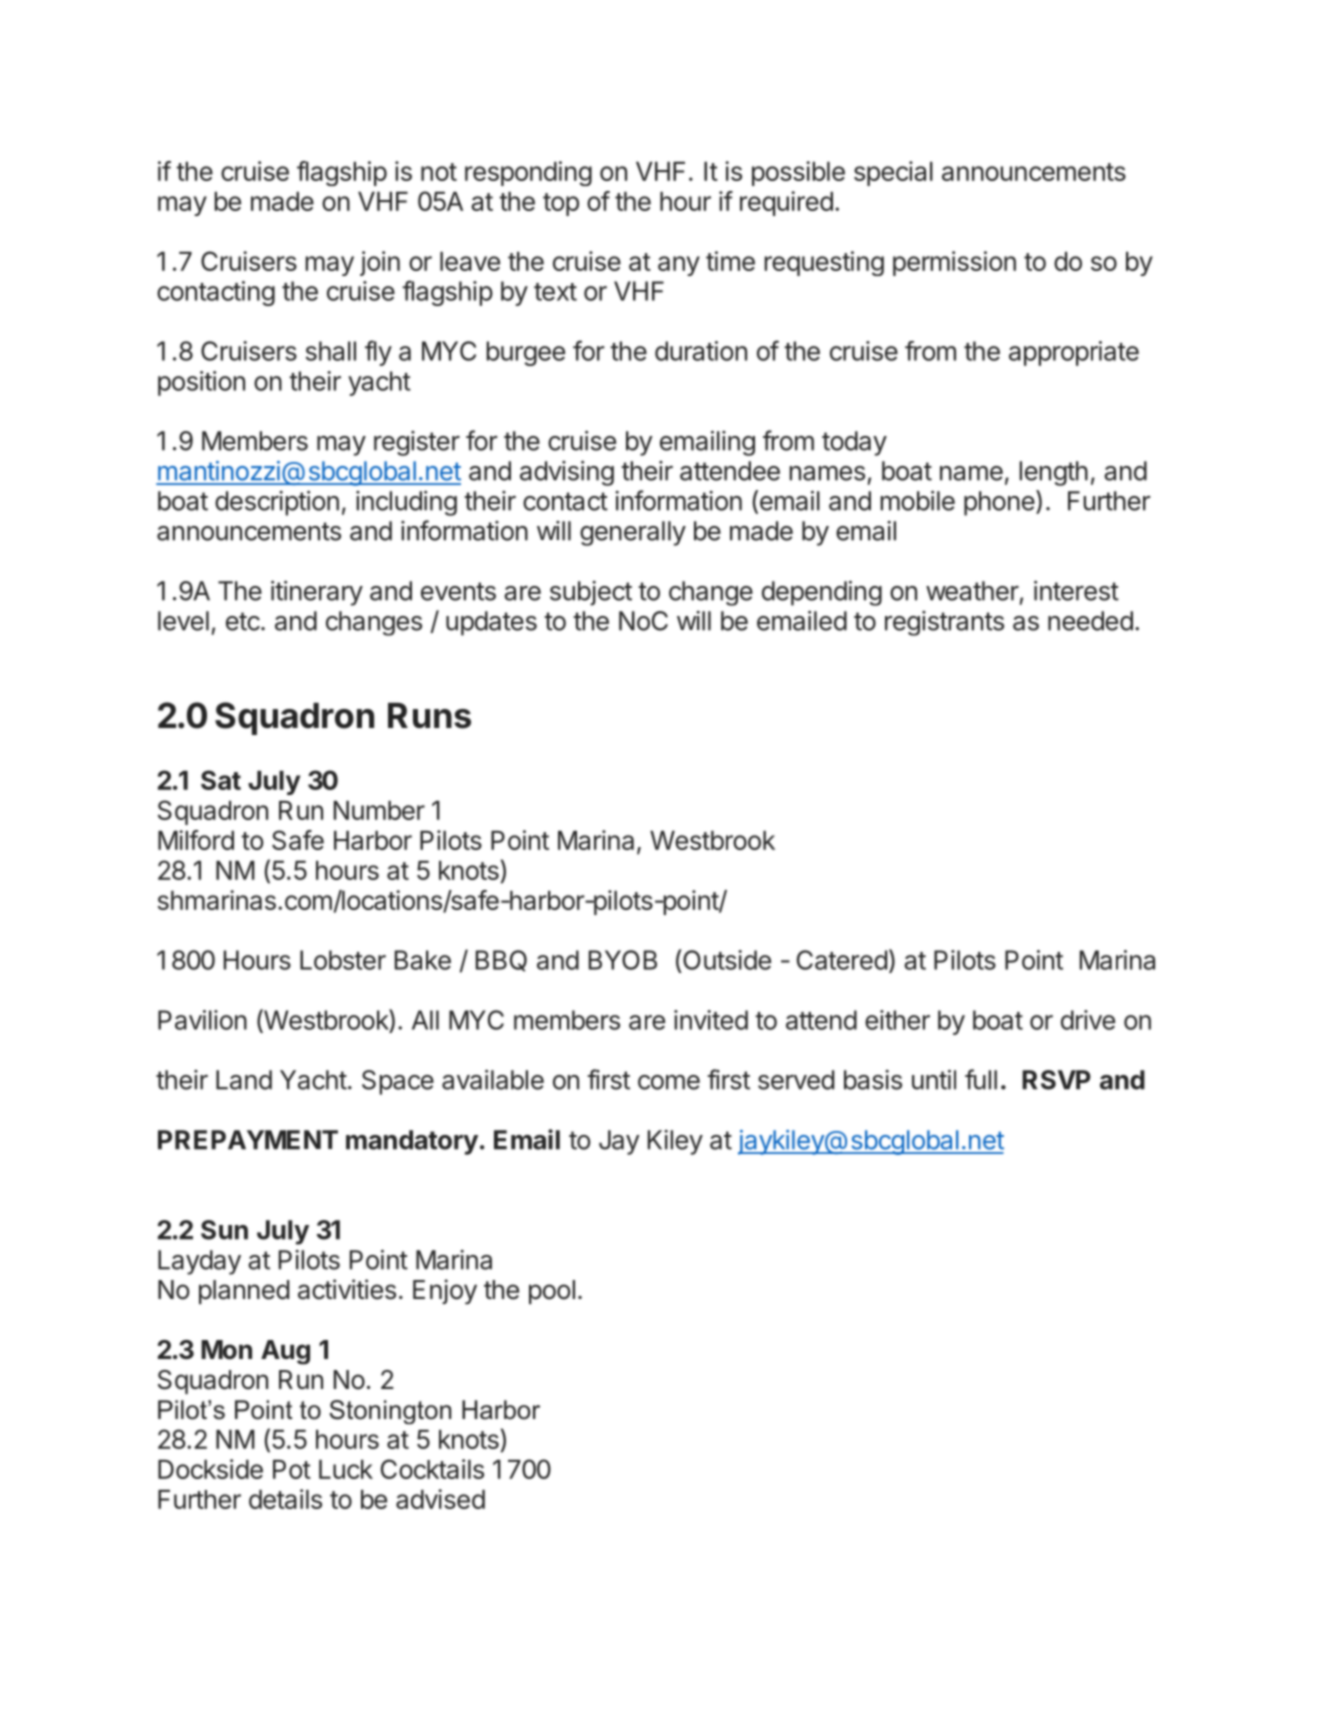  What do you see at coordinates (440, 1499) in the screenshot?
I see `advised` at bounding box center [440, 1499].
